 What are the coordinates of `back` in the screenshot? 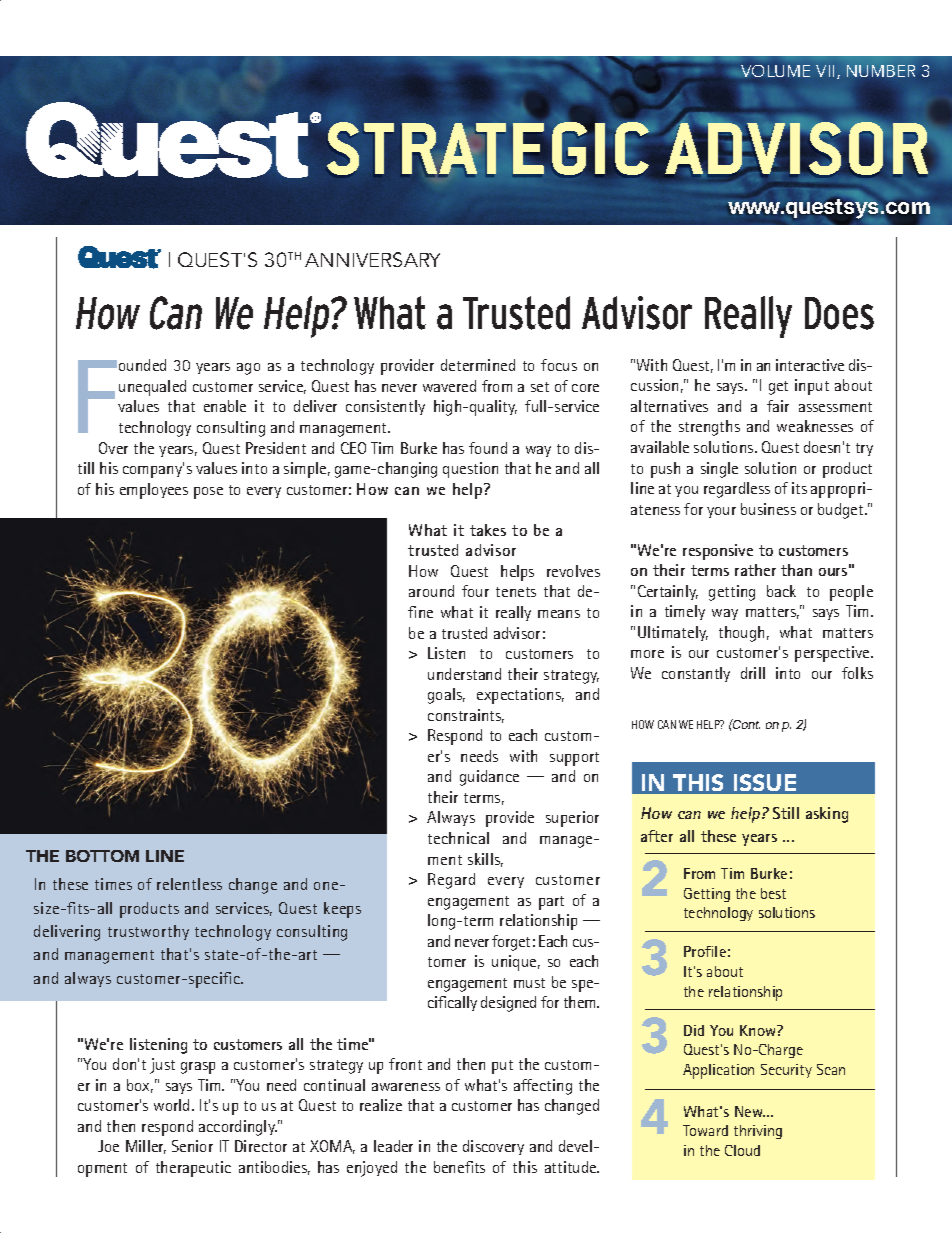 It's located at (781, 591).
